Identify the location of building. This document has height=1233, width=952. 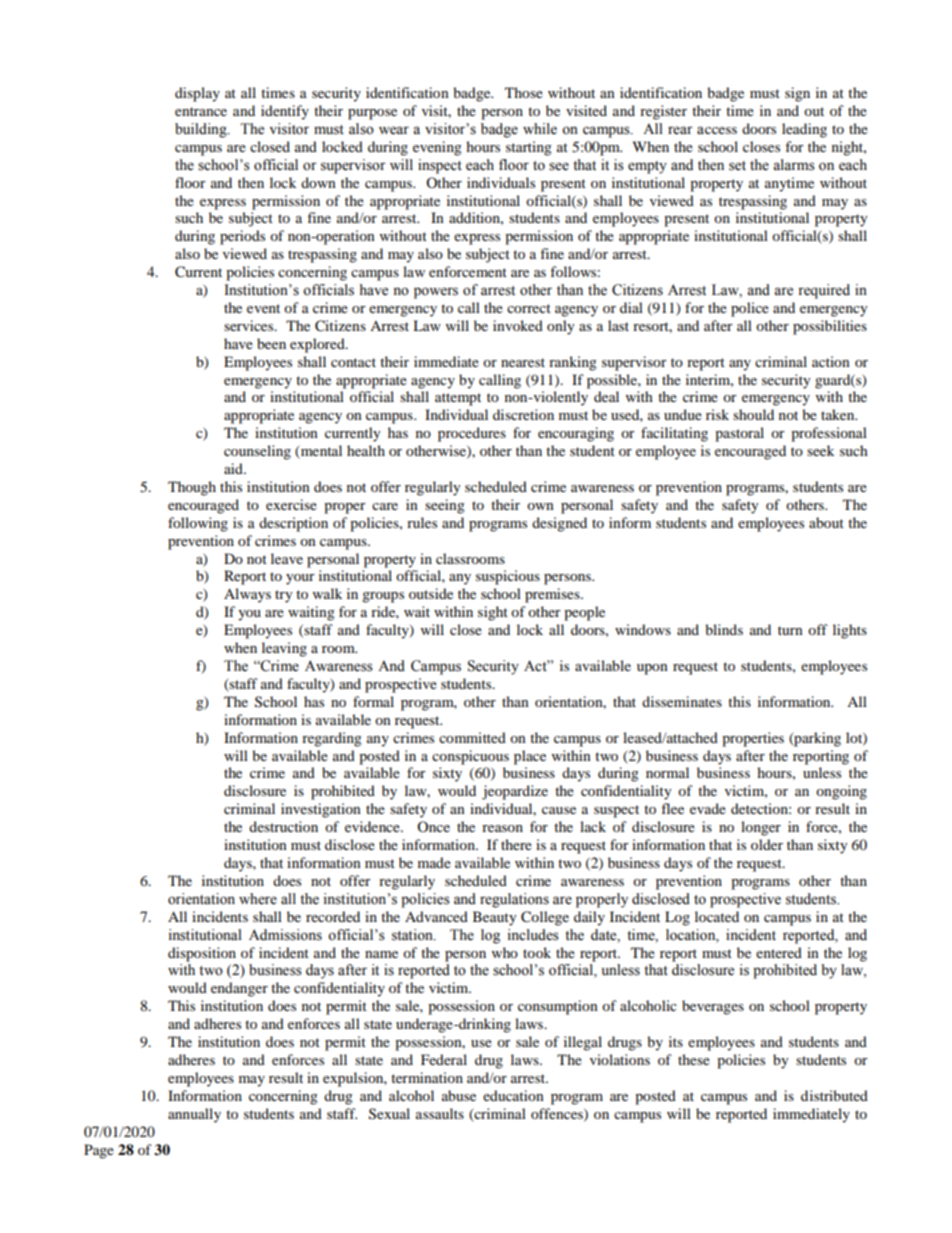
(202, 130).
